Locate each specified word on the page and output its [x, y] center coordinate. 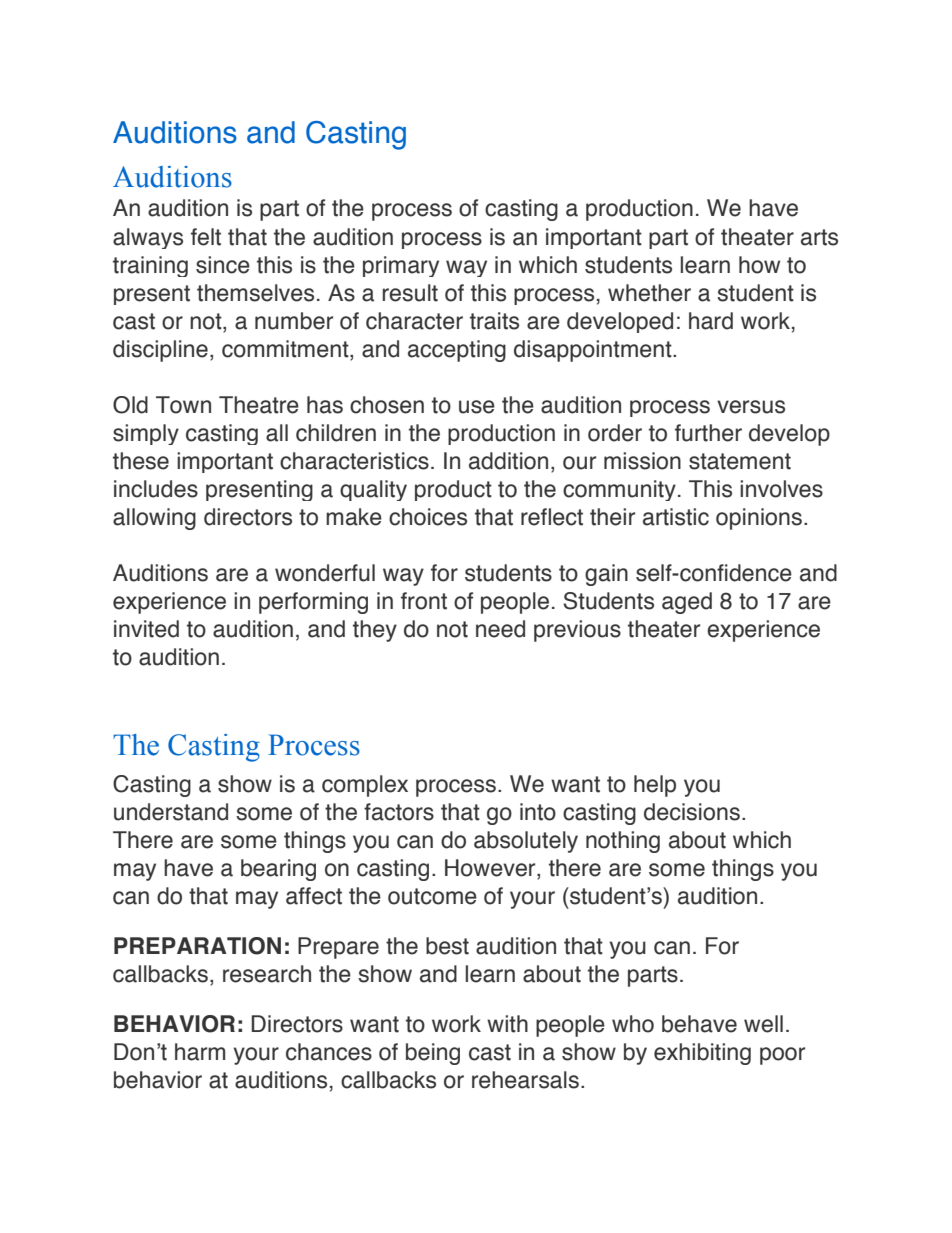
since [223, 265]
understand [171, 812]
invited [146, 629]
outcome [432, 896]
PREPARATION [197, 946]
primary [401, 266]
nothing [623, 842]
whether [649, 293]
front [424, 601]
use [477, 407]
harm [200, 1052]
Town [183, 405]
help [655, 786]
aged [687, 603]
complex [365, 786]
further [708, 433]
